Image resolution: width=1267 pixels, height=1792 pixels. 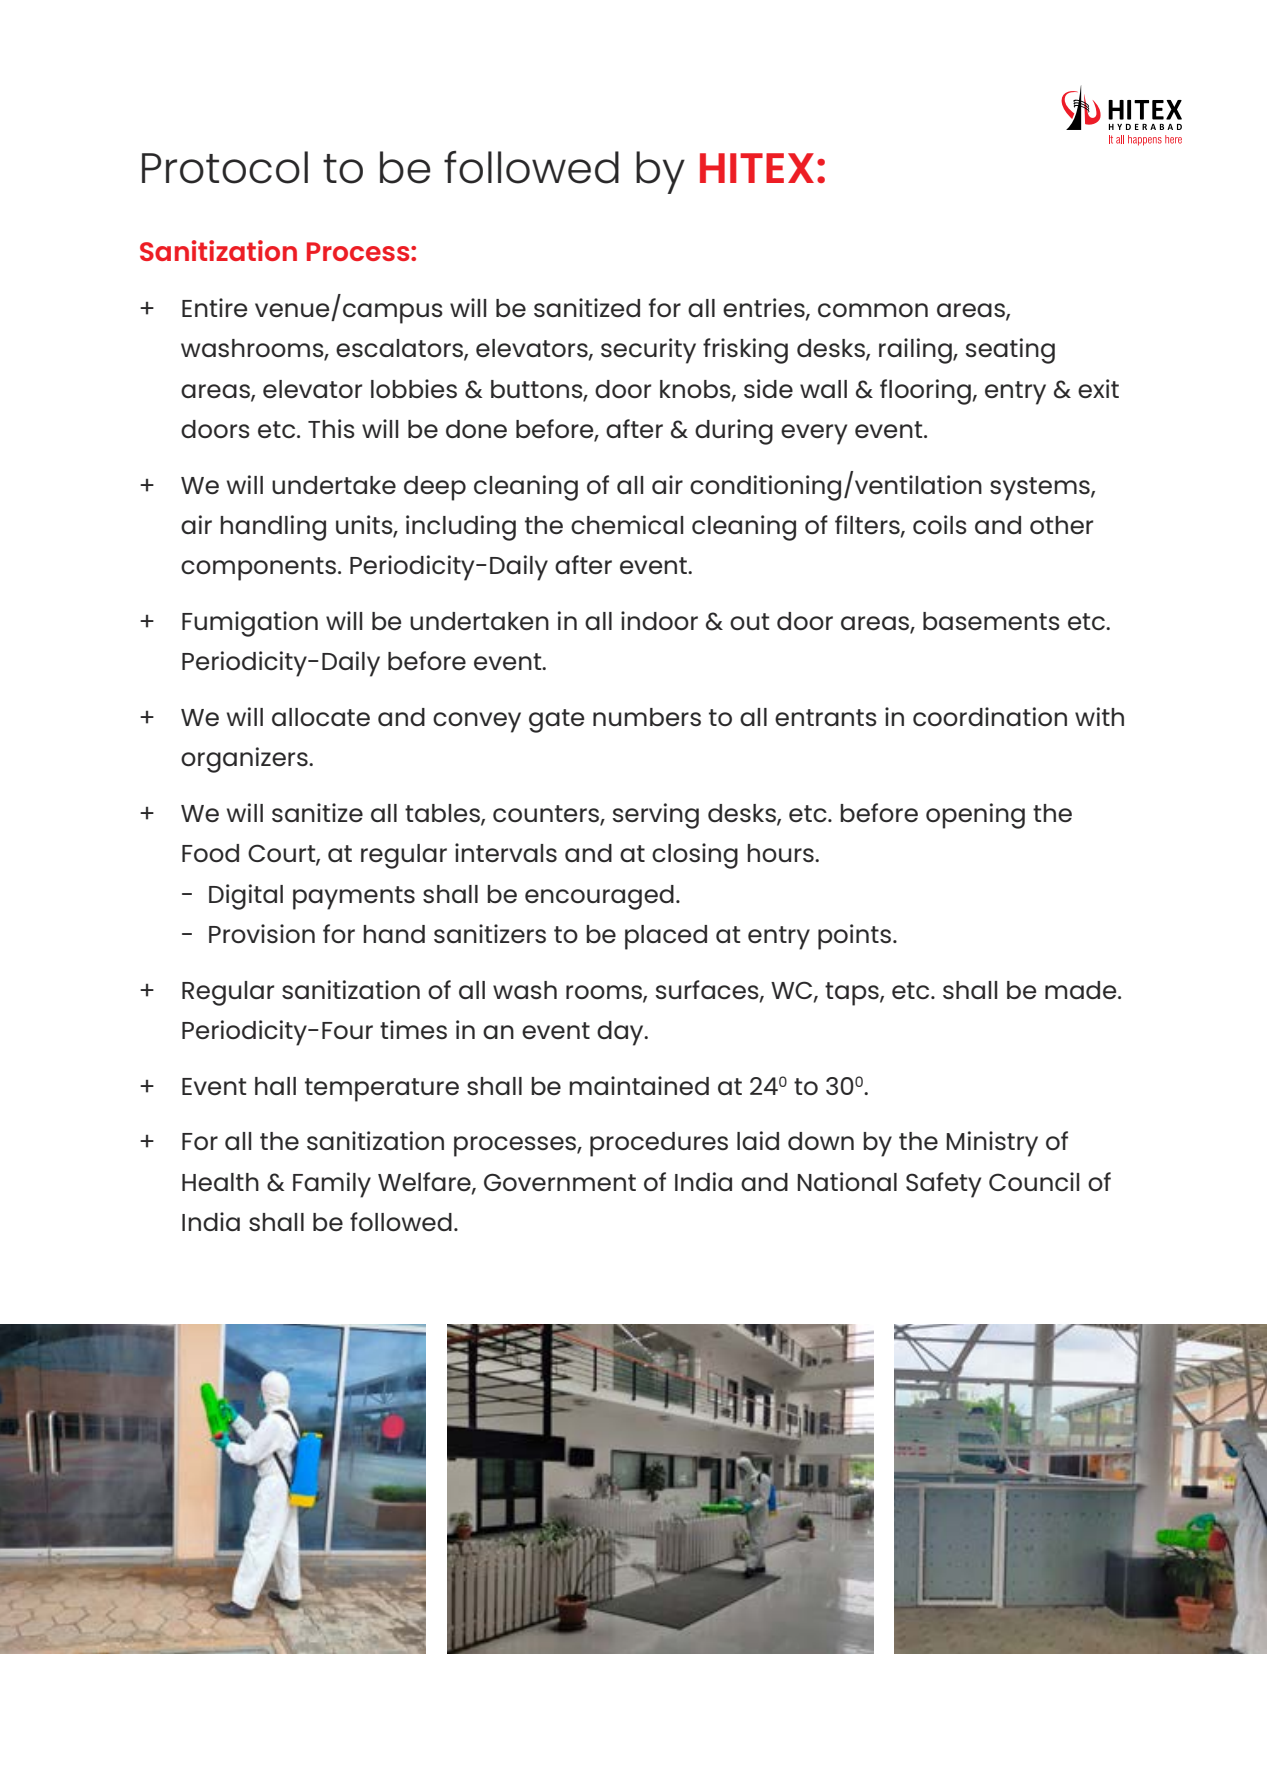 What do you see at coordinates (765, 308) in the screenshot?
I see `entries` at bounding box center [765, 308].
